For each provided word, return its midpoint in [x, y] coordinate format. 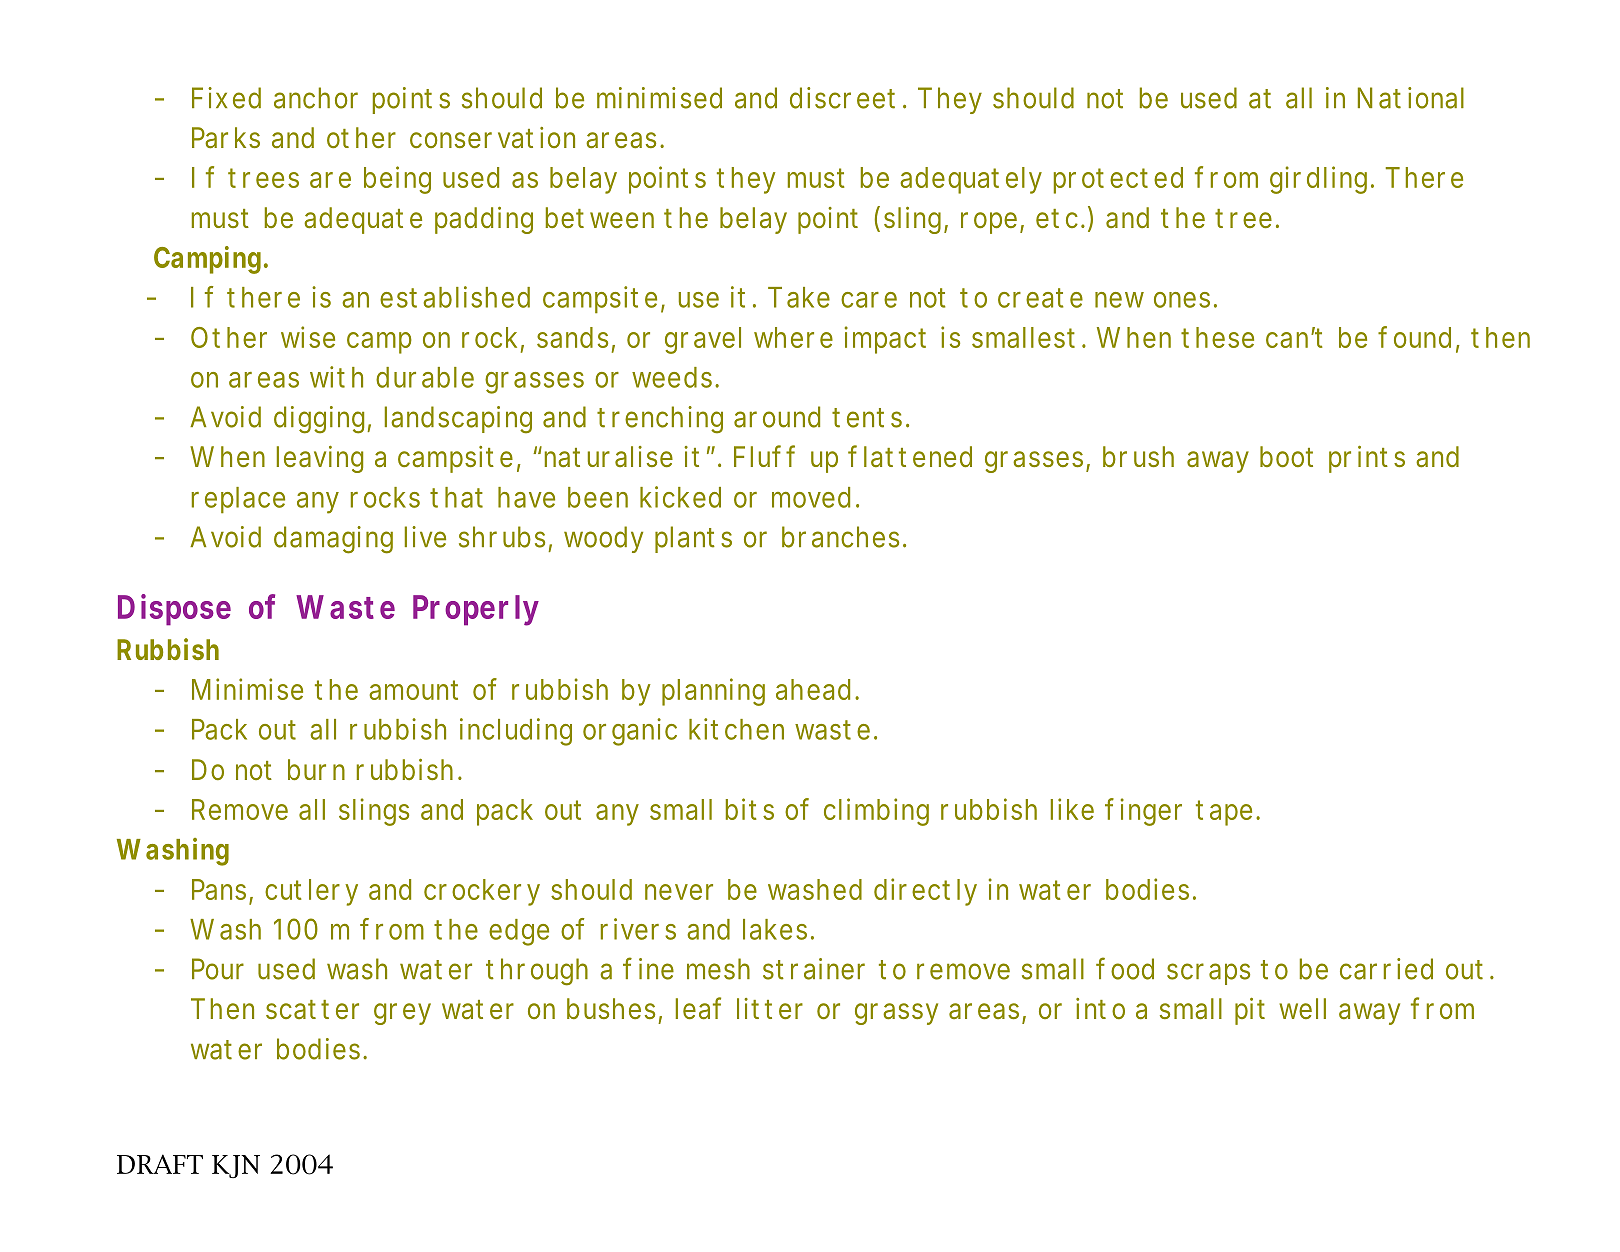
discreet [842, 98]
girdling [1318, 180]
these [1217, 337]
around [777, 417]
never [679, 892]
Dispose [174, 610]
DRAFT [160, 1164]
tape [1224, 813]
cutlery [311, 892]
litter [770, 1008]
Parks [226, 138]
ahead [813, 689]
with [336, 377]
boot [1286, 456]
